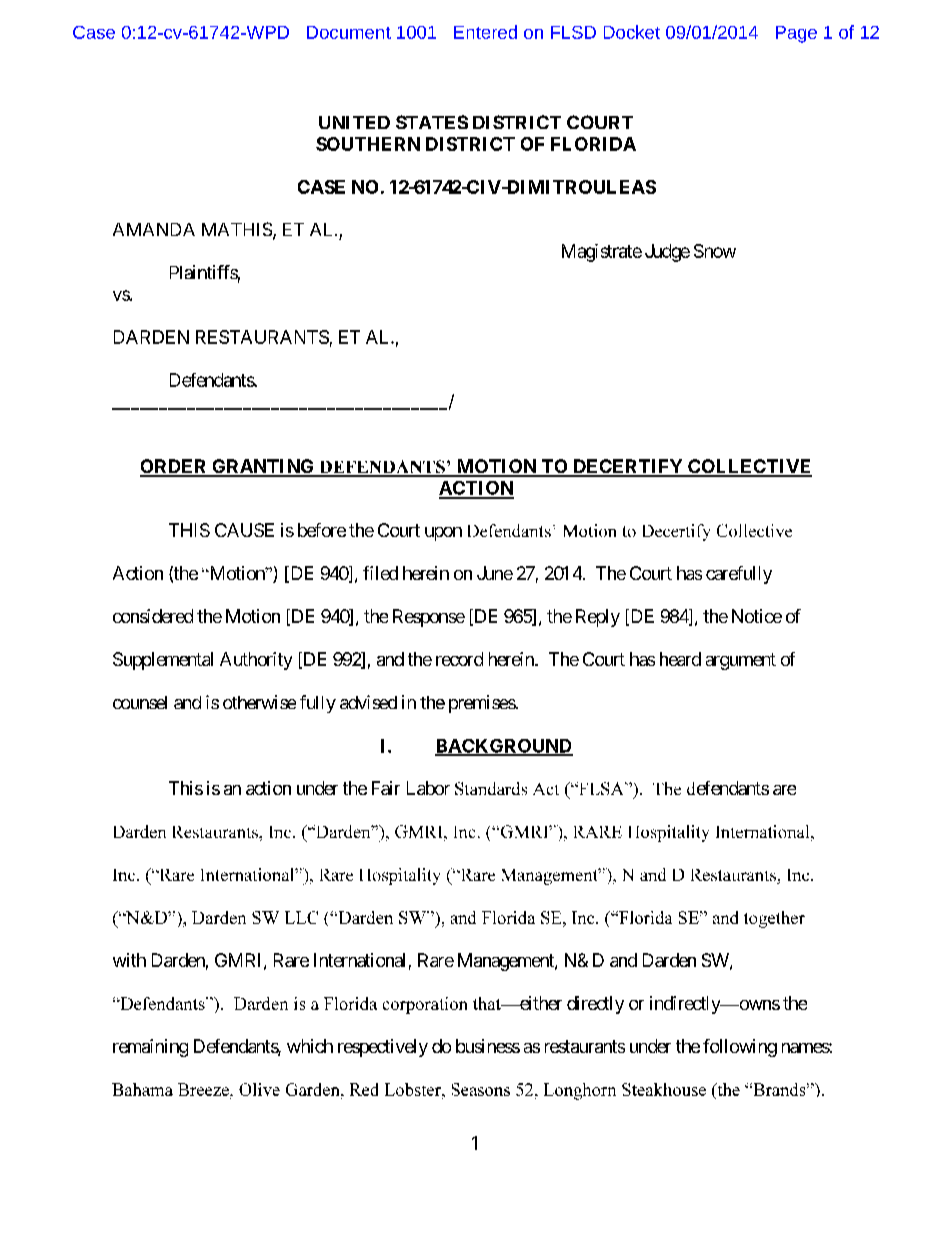  I want to click on STATES, so click(432, 122).
